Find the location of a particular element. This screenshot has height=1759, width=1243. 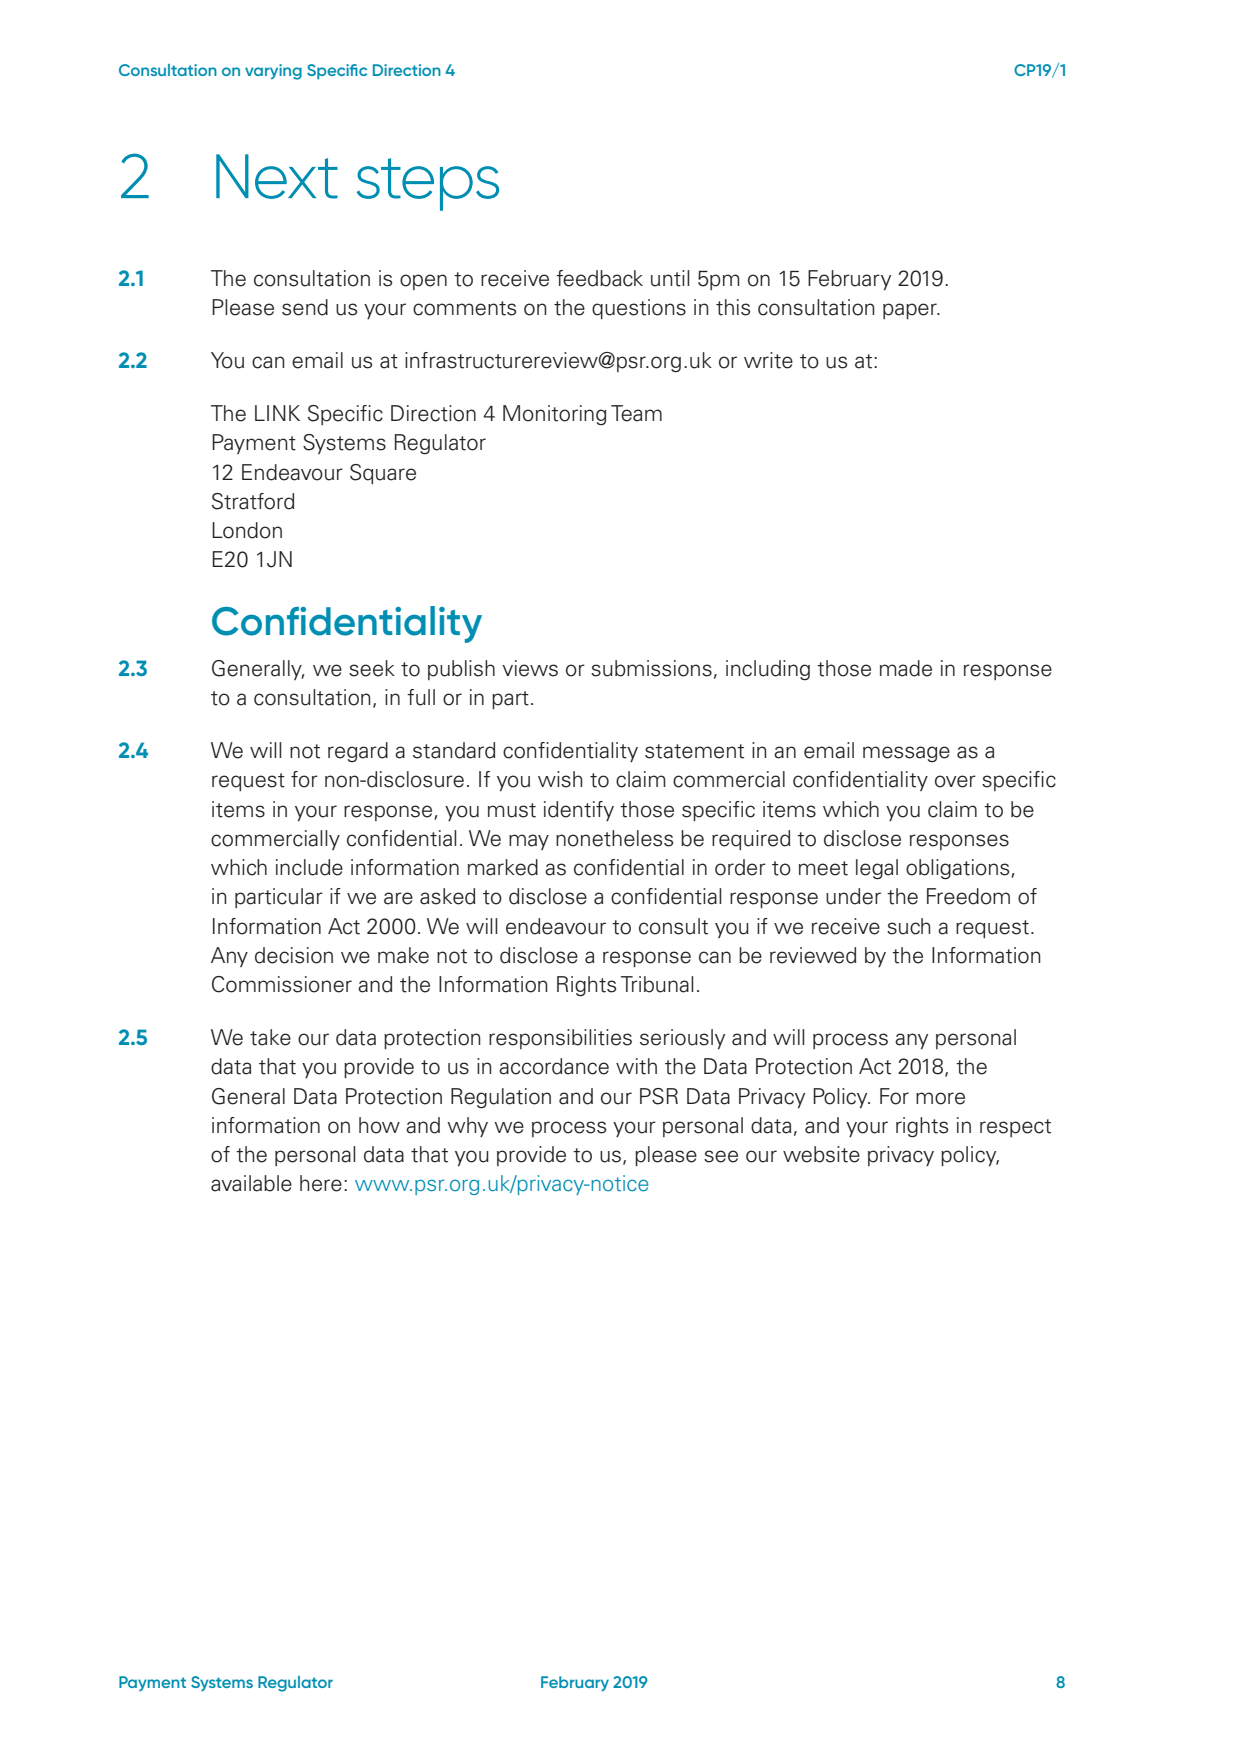

with is located at coordinates (636, 1066).
